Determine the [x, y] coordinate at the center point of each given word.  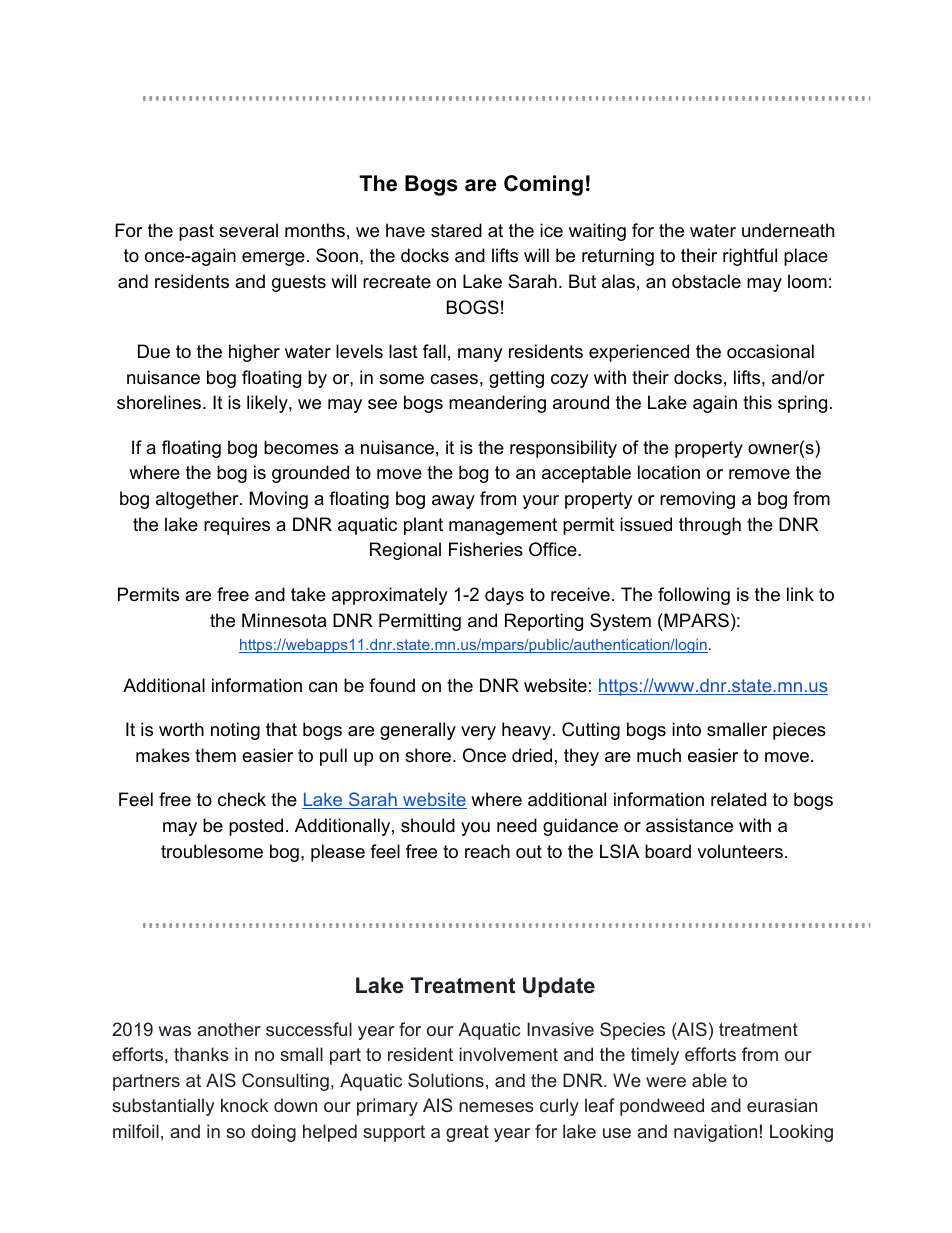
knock [244, 1105]
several [248, 230]
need [517, 825]
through [710, 526]
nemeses [496, 1107]
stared [456, 230]
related [738, 799]
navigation [715, 1133]
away [453, 502]
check [242, 799]
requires [237, 526]
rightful [750, 257]
